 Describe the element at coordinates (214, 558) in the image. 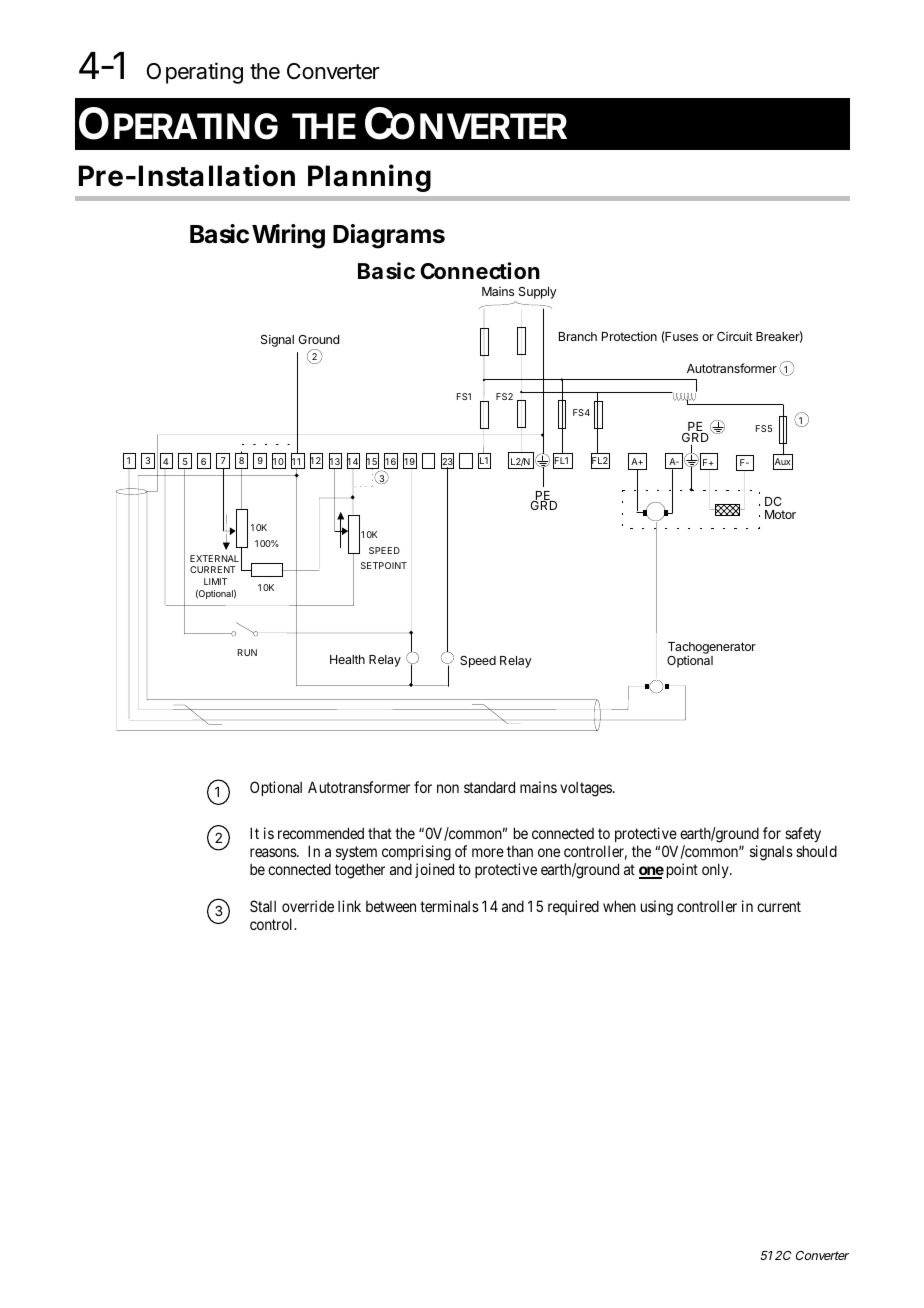

I see `EXTERNAL` at that location.
